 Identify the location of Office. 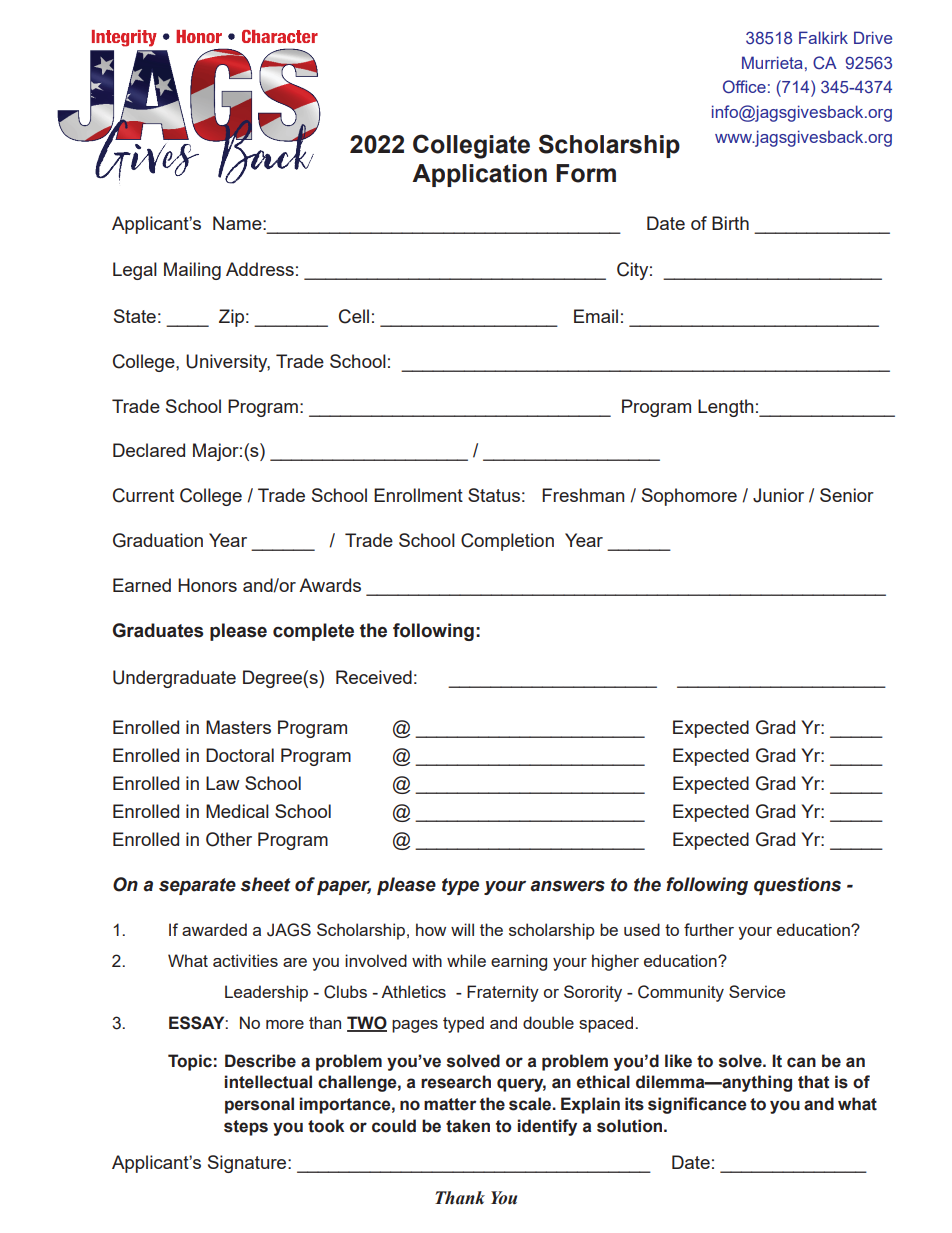
(744, 86).
